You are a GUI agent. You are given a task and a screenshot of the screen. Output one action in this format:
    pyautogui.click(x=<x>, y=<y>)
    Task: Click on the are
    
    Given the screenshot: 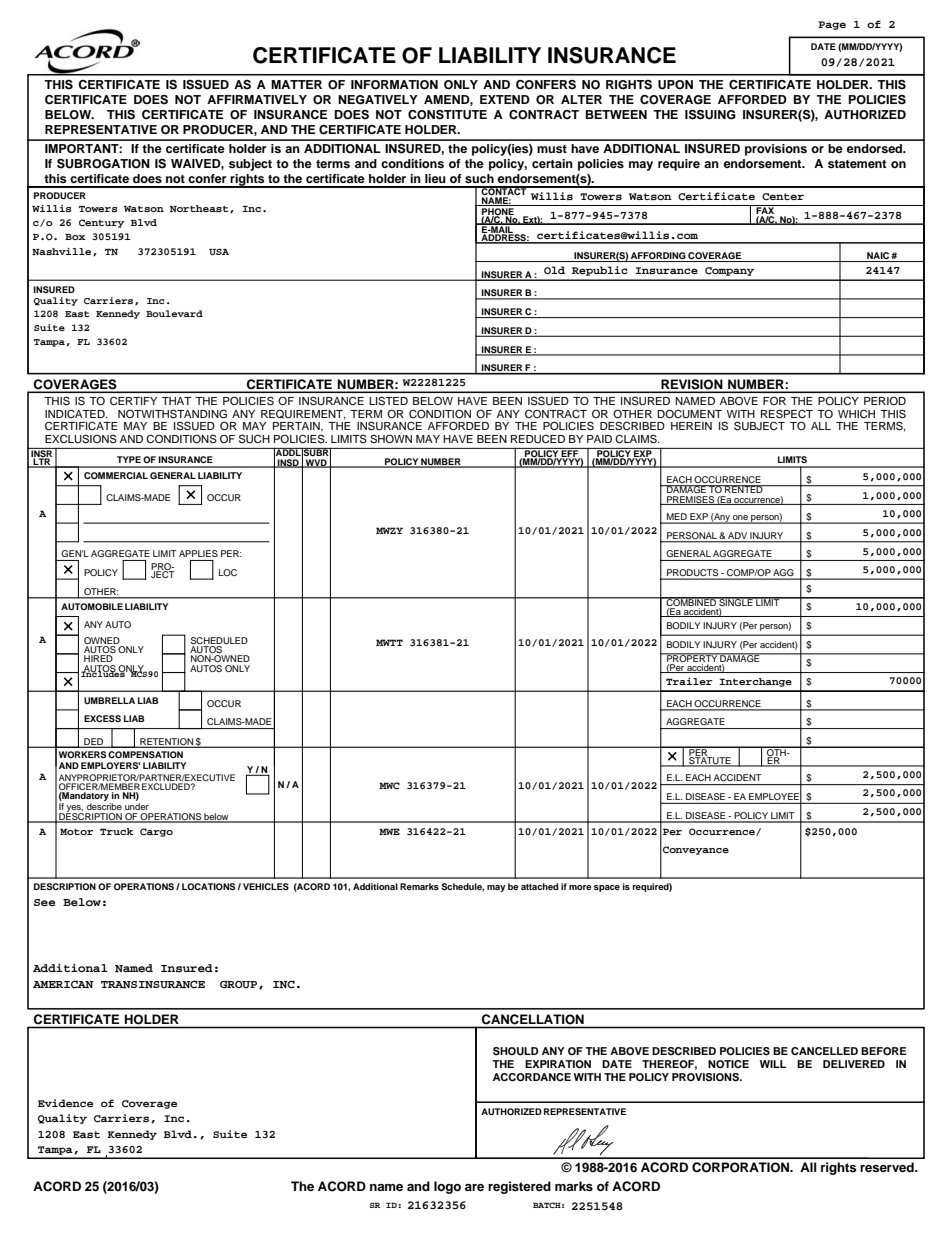 What is the action you would take?
    pyautogui.click(x=474, y=1187)
